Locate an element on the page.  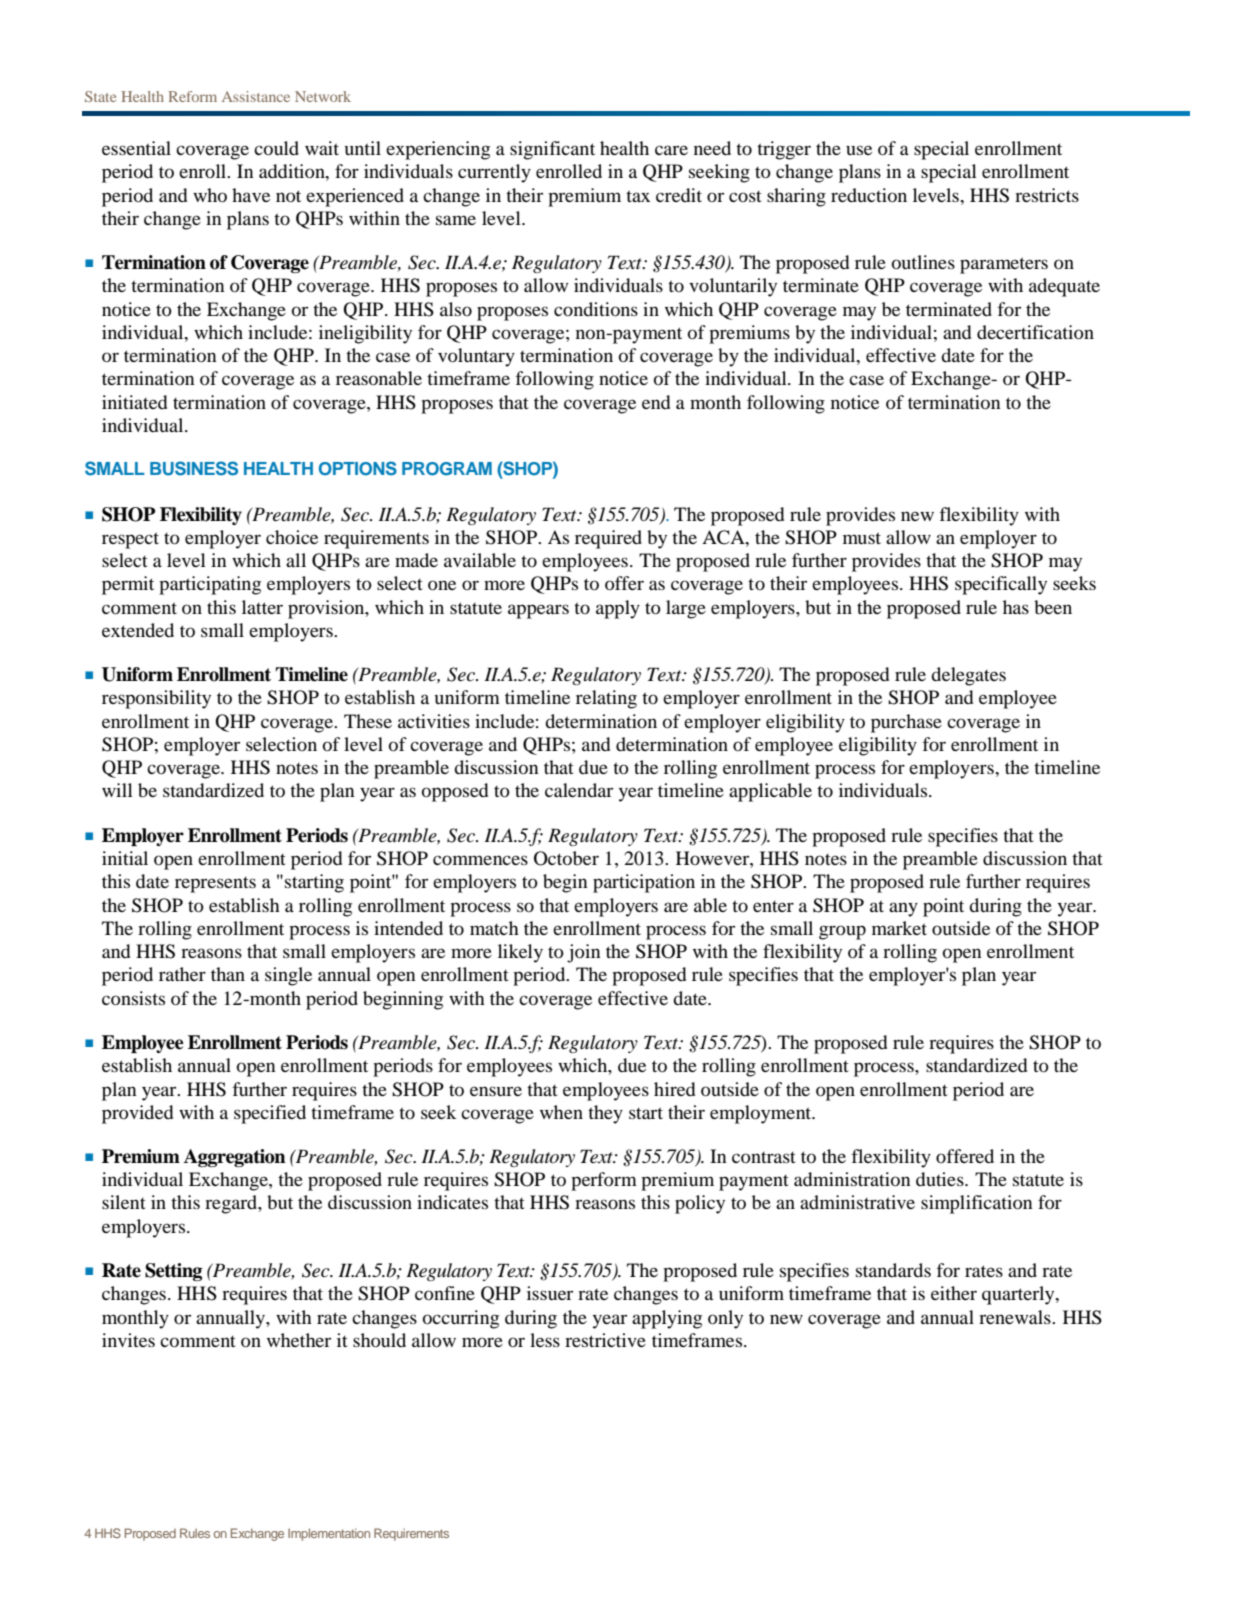
purchase is located at coordinates (906, 723).
